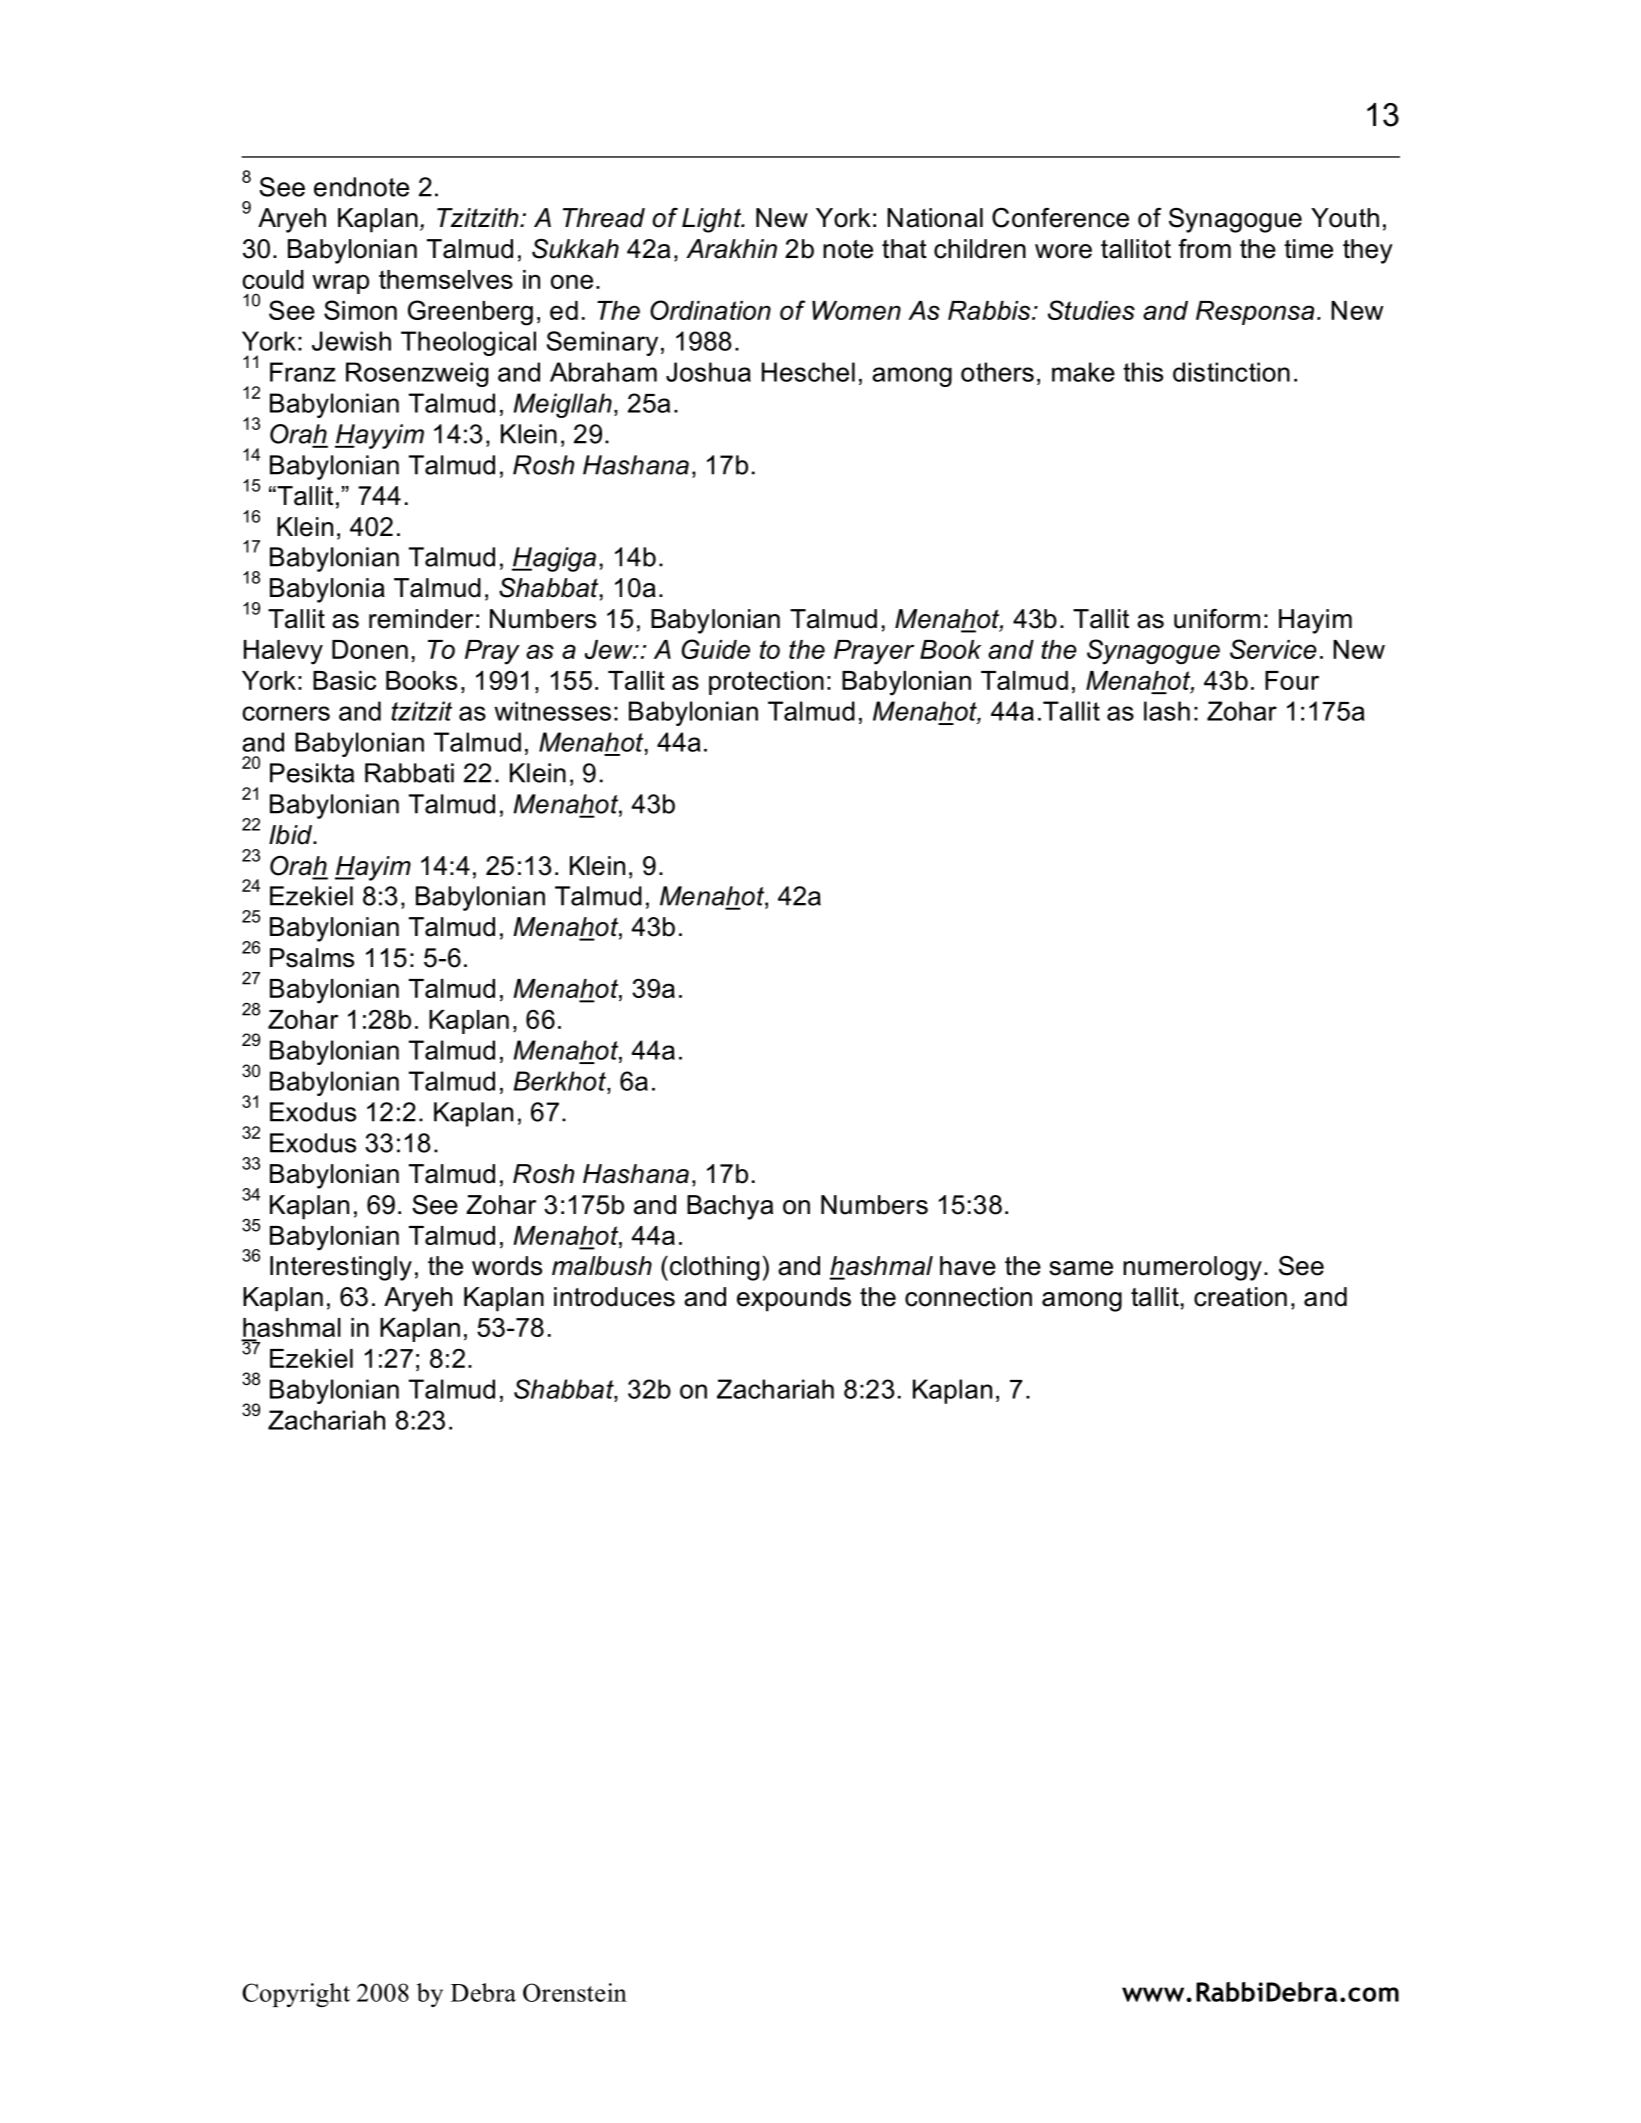 The height and width of the screenshot is (2123, 1641). I want to click on clothing, so click(714, 1268).
